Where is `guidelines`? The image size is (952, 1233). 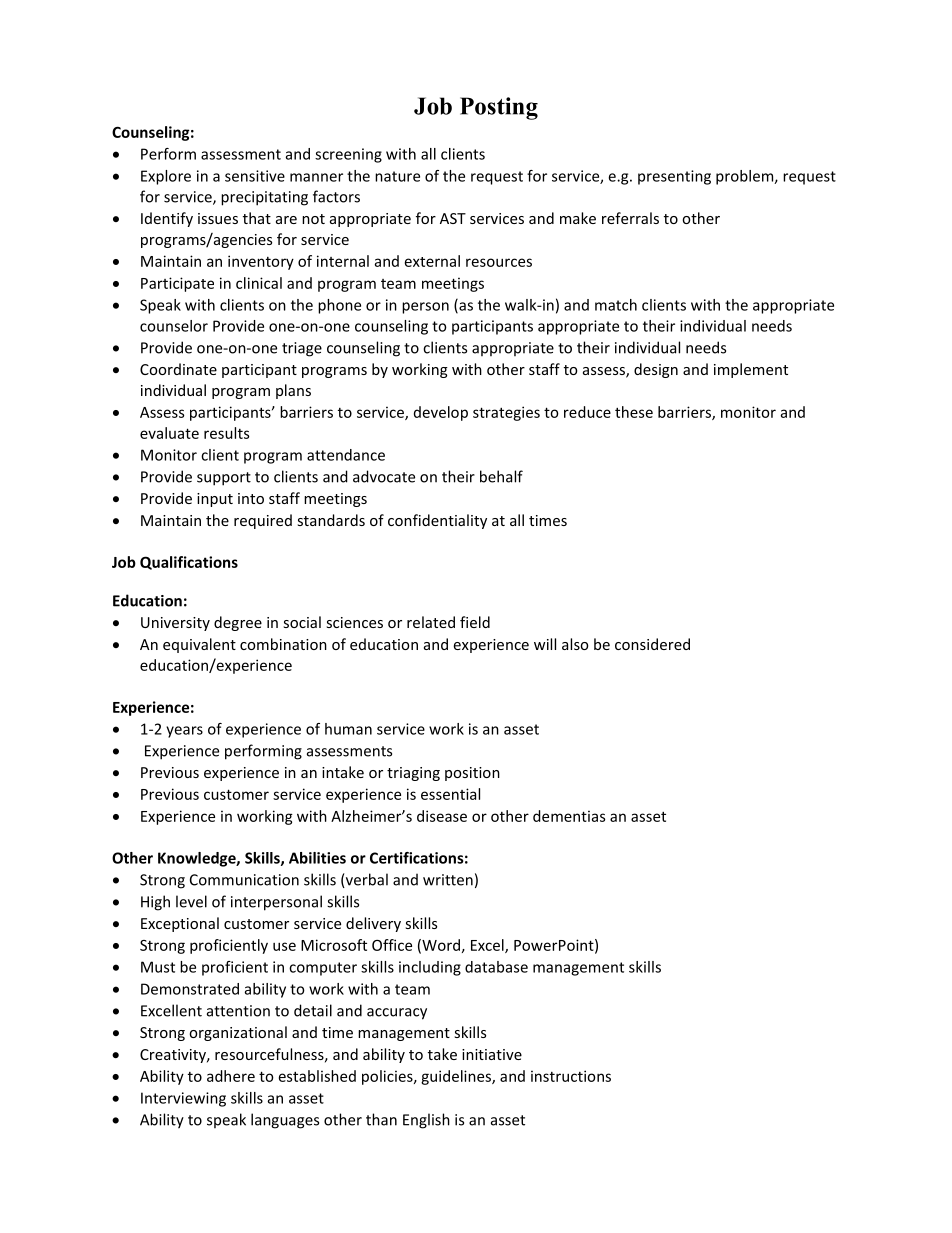 guidelines is located at coordinates (457, 1077).
